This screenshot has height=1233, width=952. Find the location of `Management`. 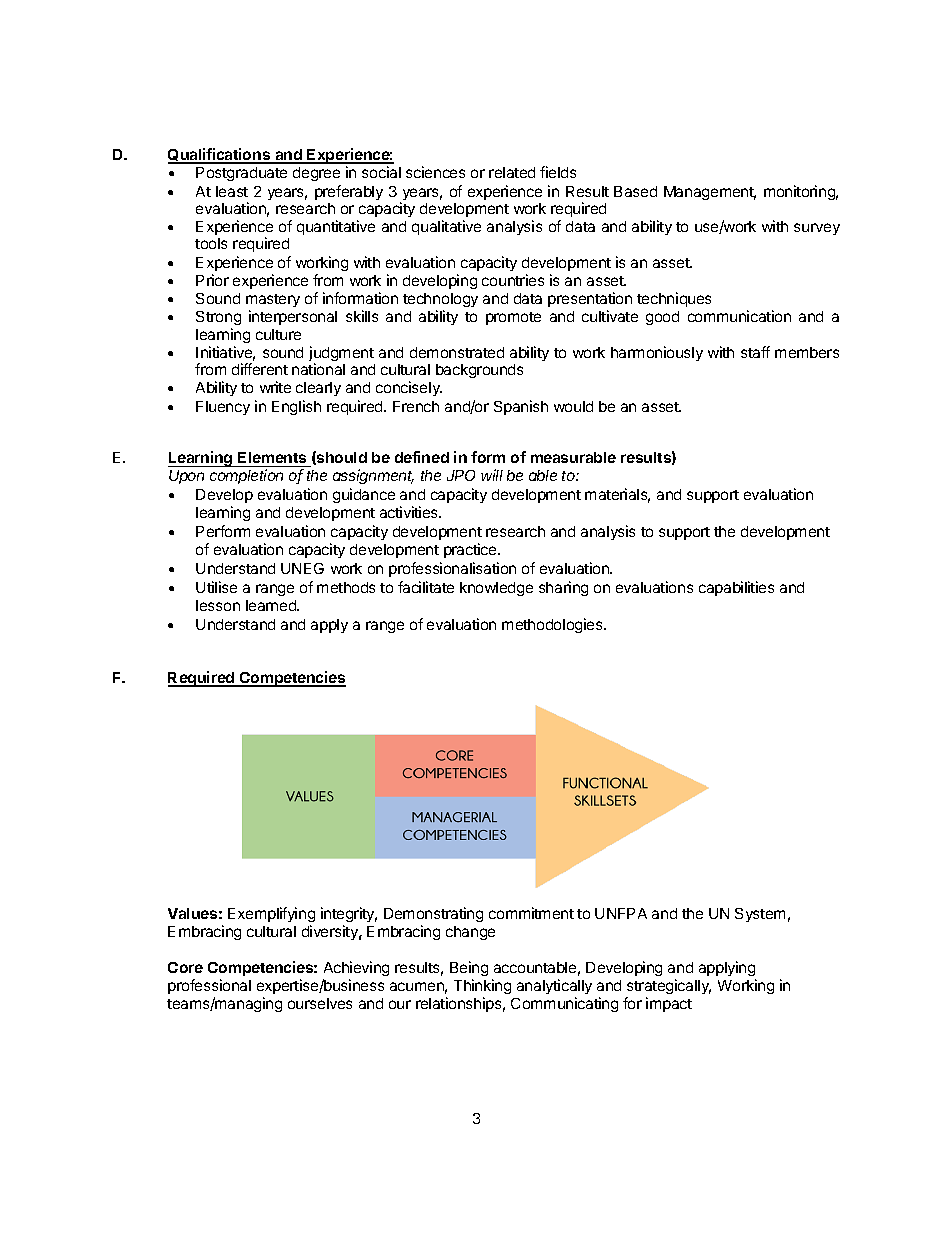

Management is located at coordinates (710, 193).
